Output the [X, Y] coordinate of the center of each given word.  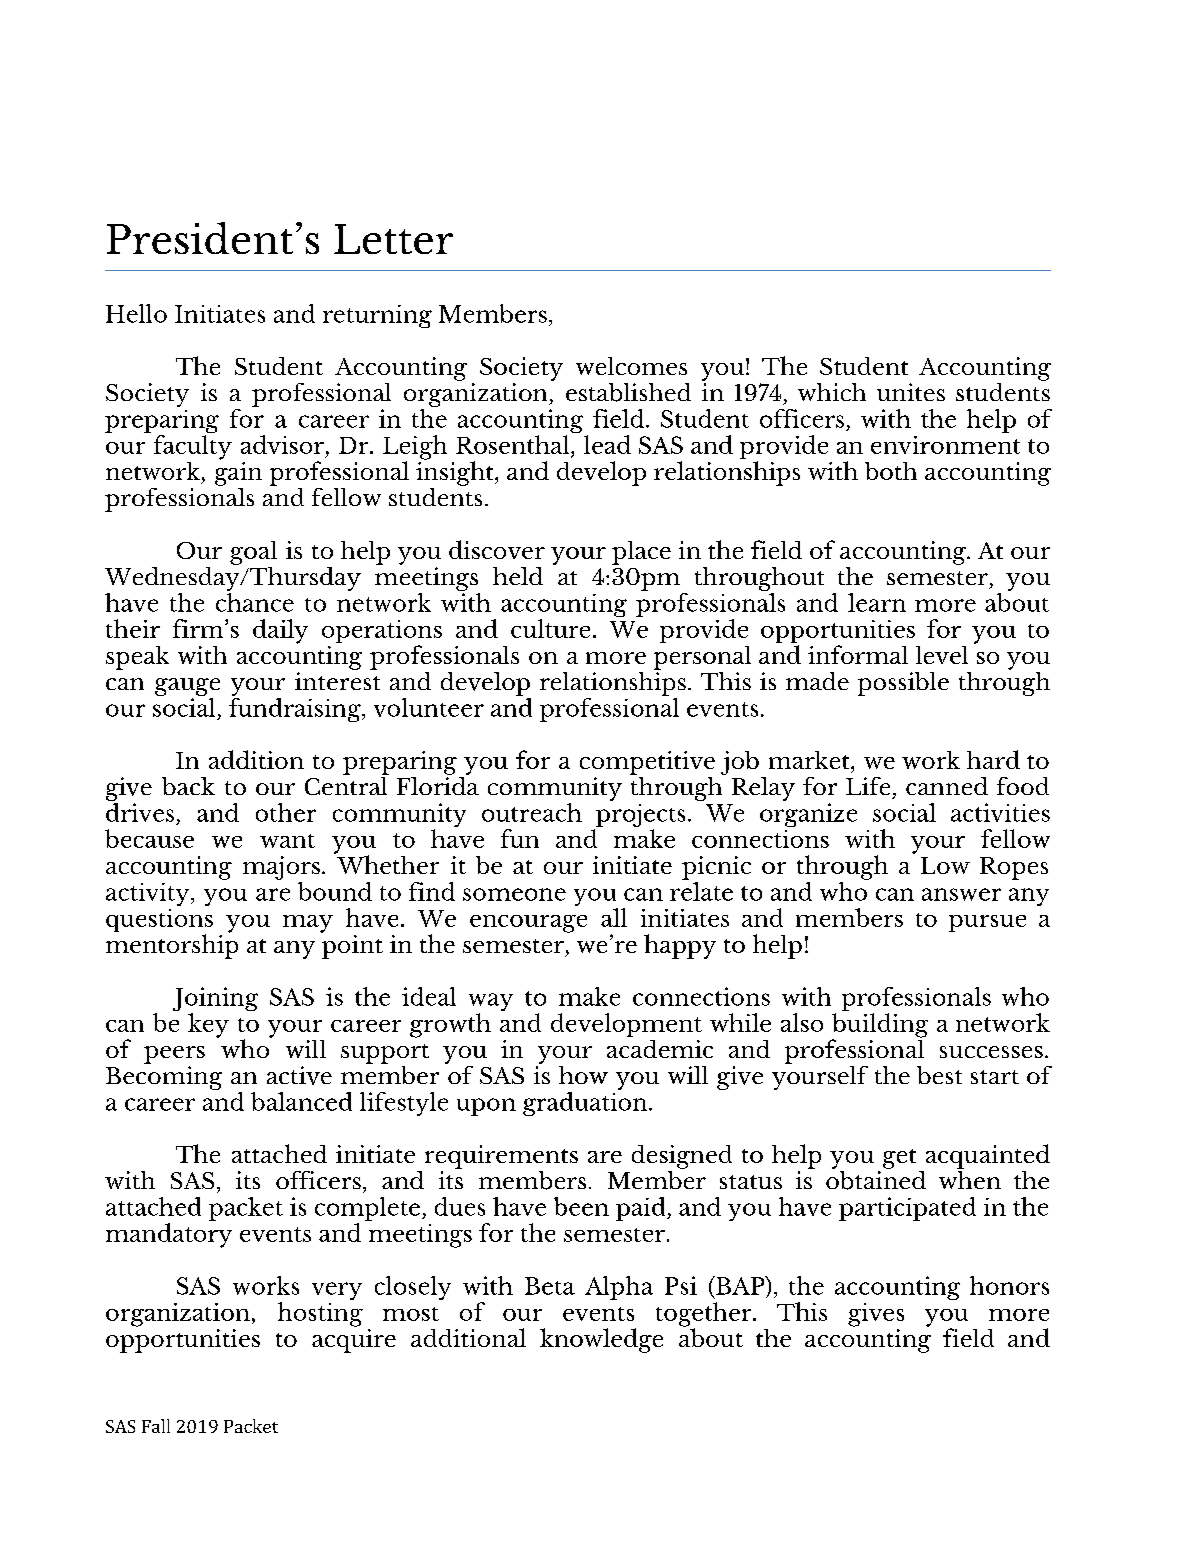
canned [947, 786]
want [287, 841]
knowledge [601, 1340]
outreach [532, 812]
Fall [156, 1426]
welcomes [631, 366]
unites [911, 392]
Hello [136, 313]
